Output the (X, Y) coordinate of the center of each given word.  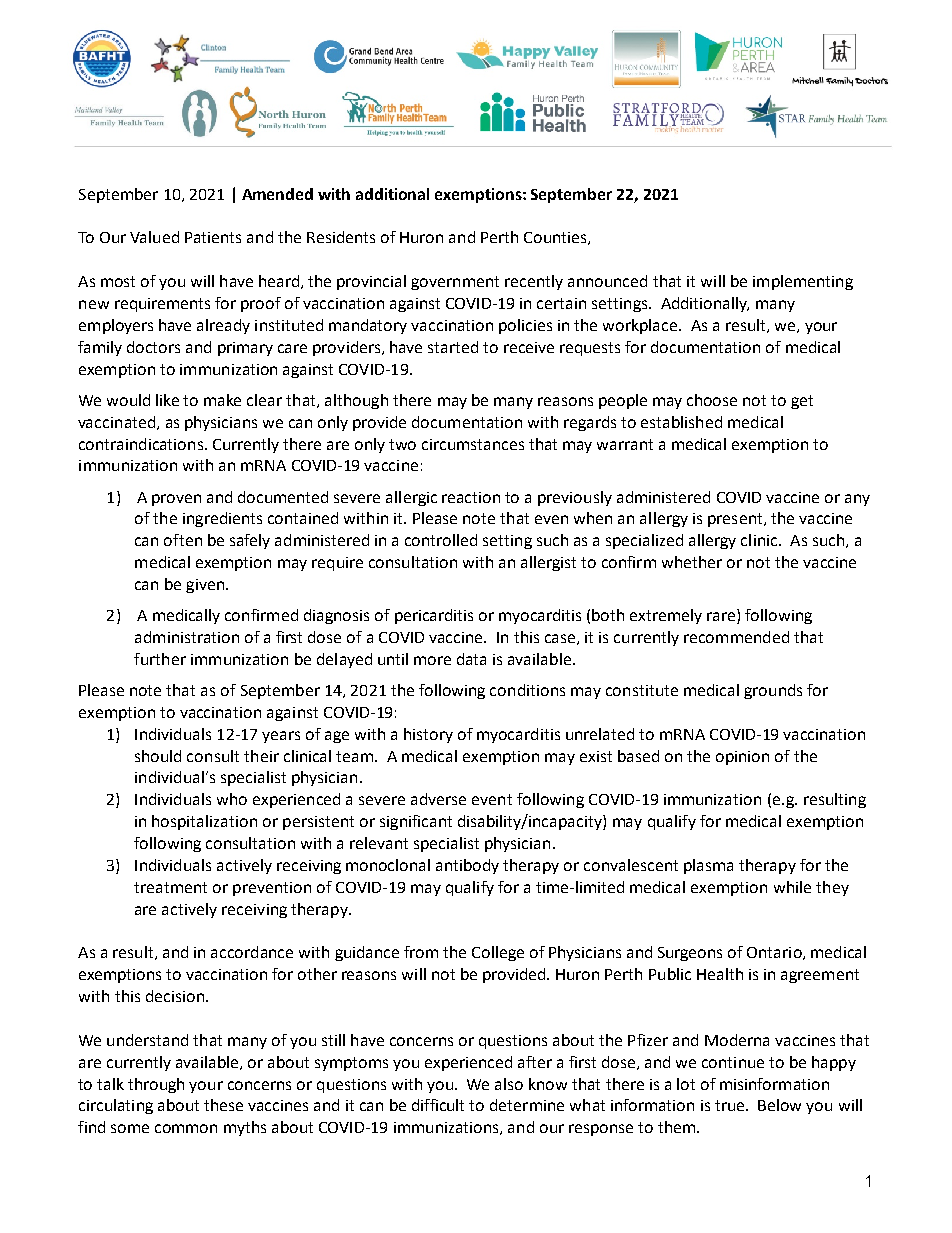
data (471, 659)
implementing (803, 282)
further (160, 659)
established (681, 422)
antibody (467, 866)
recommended (736, 637)
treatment (170, 887)
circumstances (473, 444)
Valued (154, 237)
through (156, 1085)
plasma (708, 866)
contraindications (141, 444)
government (455, 283)
